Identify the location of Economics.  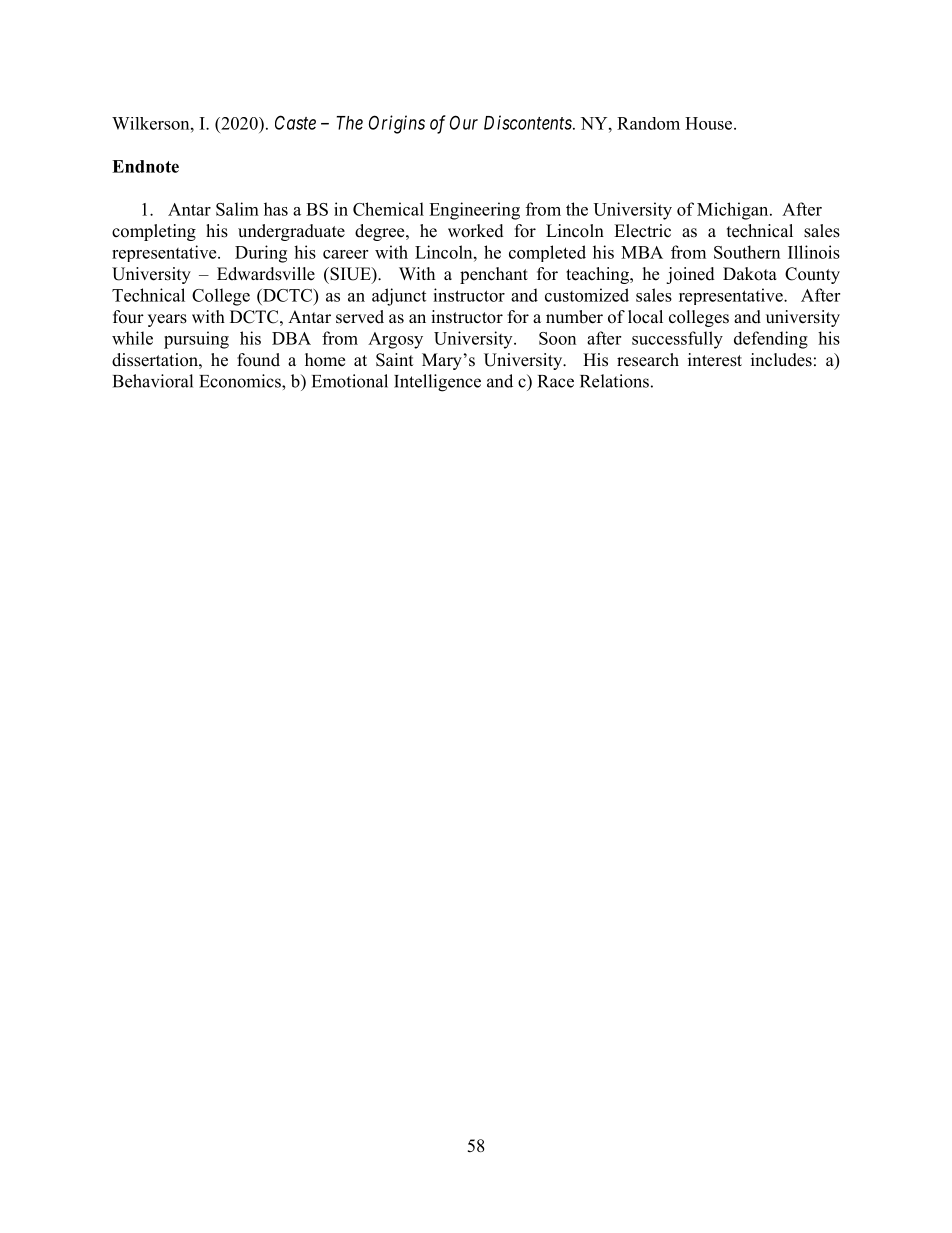
(241, 381).
